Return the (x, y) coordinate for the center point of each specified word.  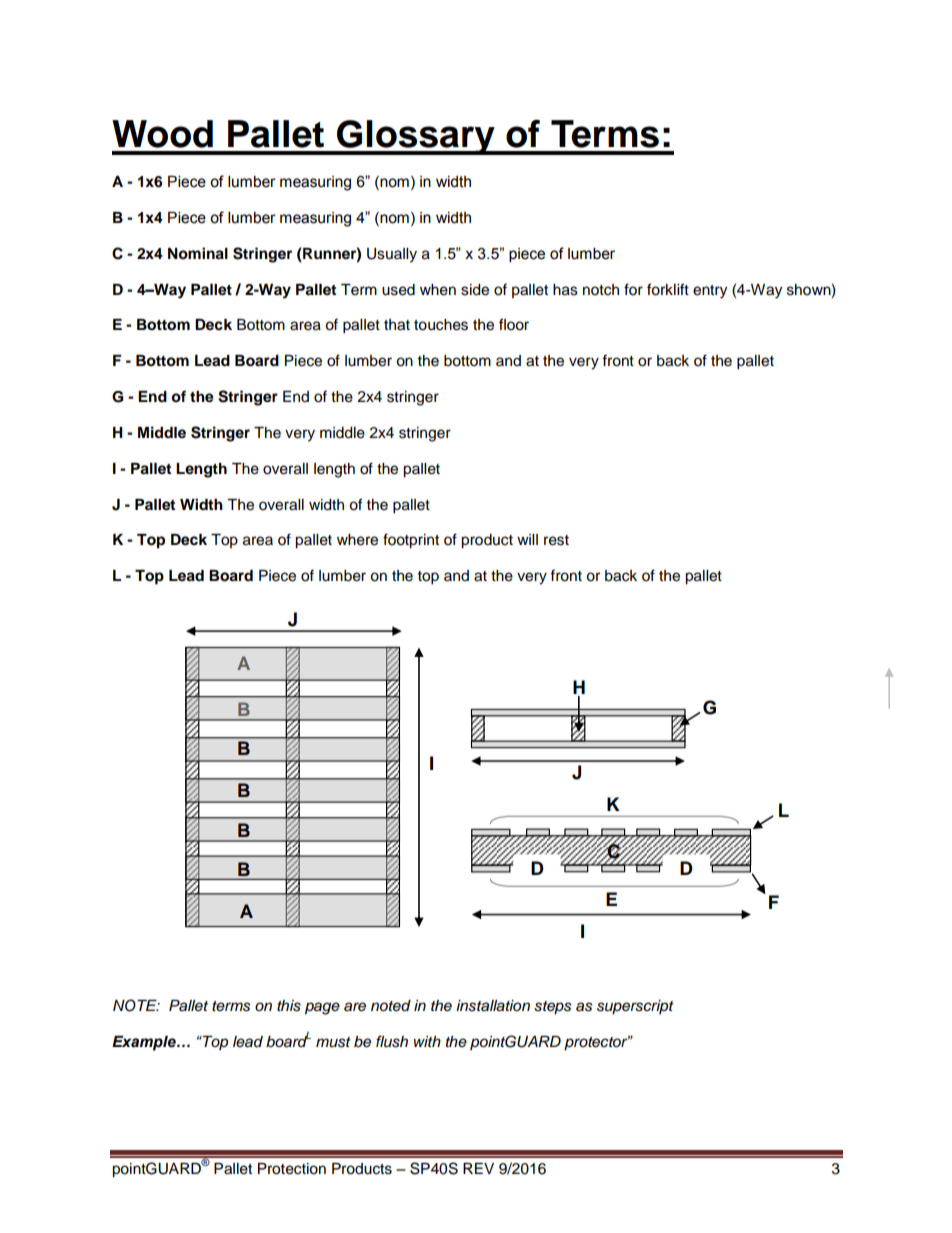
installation (493, 1006)
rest (556, 540)
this (289, 1006)
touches (441, 325)
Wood (162, 134)
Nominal (198, 253)
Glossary (416, 137)
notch (601, 290)
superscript (635, 1007)
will (527, 539)
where (357, 540)
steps (553, 1008)
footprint (411, 541)
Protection (292, 1169)
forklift (668, 289)
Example (145, 1043)
